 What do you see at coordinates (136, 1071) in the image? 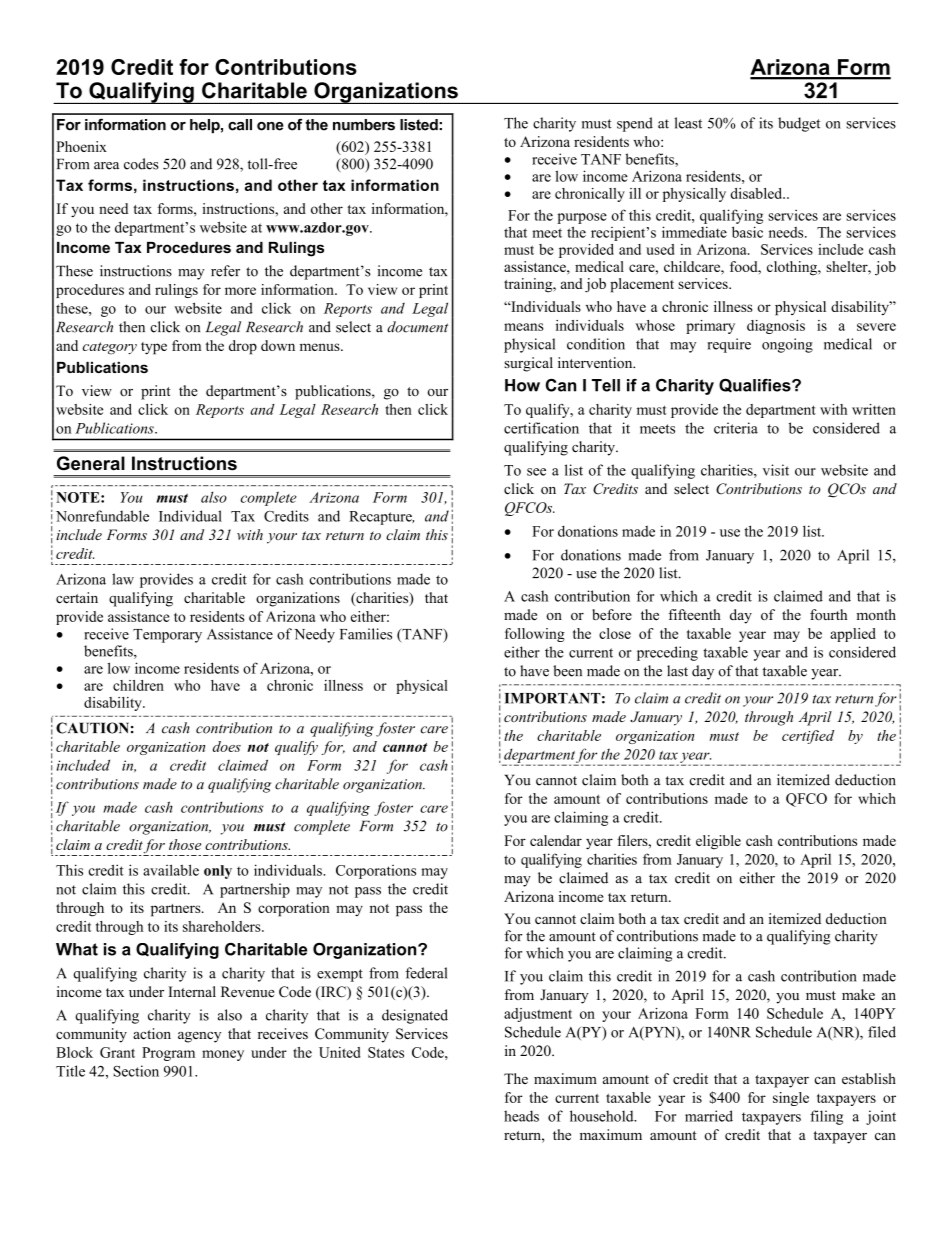
I see `Section` at bounding box center [136, 1071].
